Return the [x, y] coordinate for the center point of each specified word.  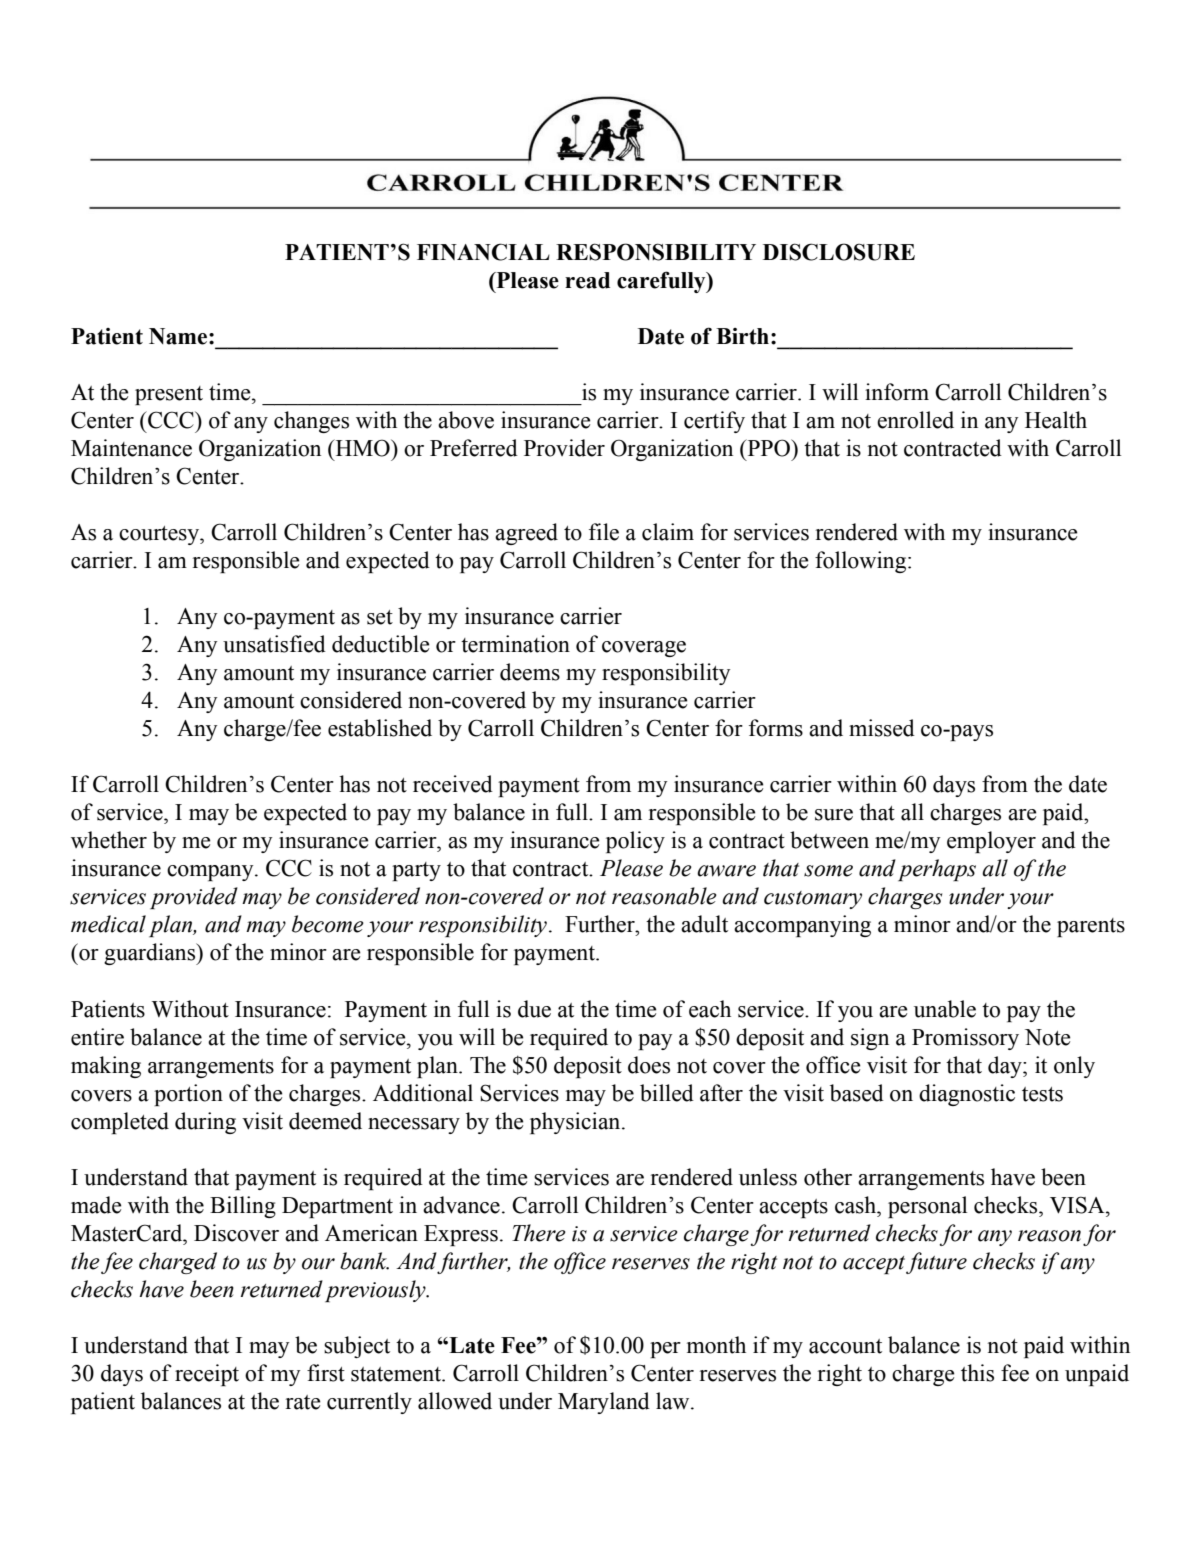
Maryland [604, 1403]
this [977, 1373]
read [587, 280]
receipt [207, 1375]
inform [897, 392]
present [169, 395]
